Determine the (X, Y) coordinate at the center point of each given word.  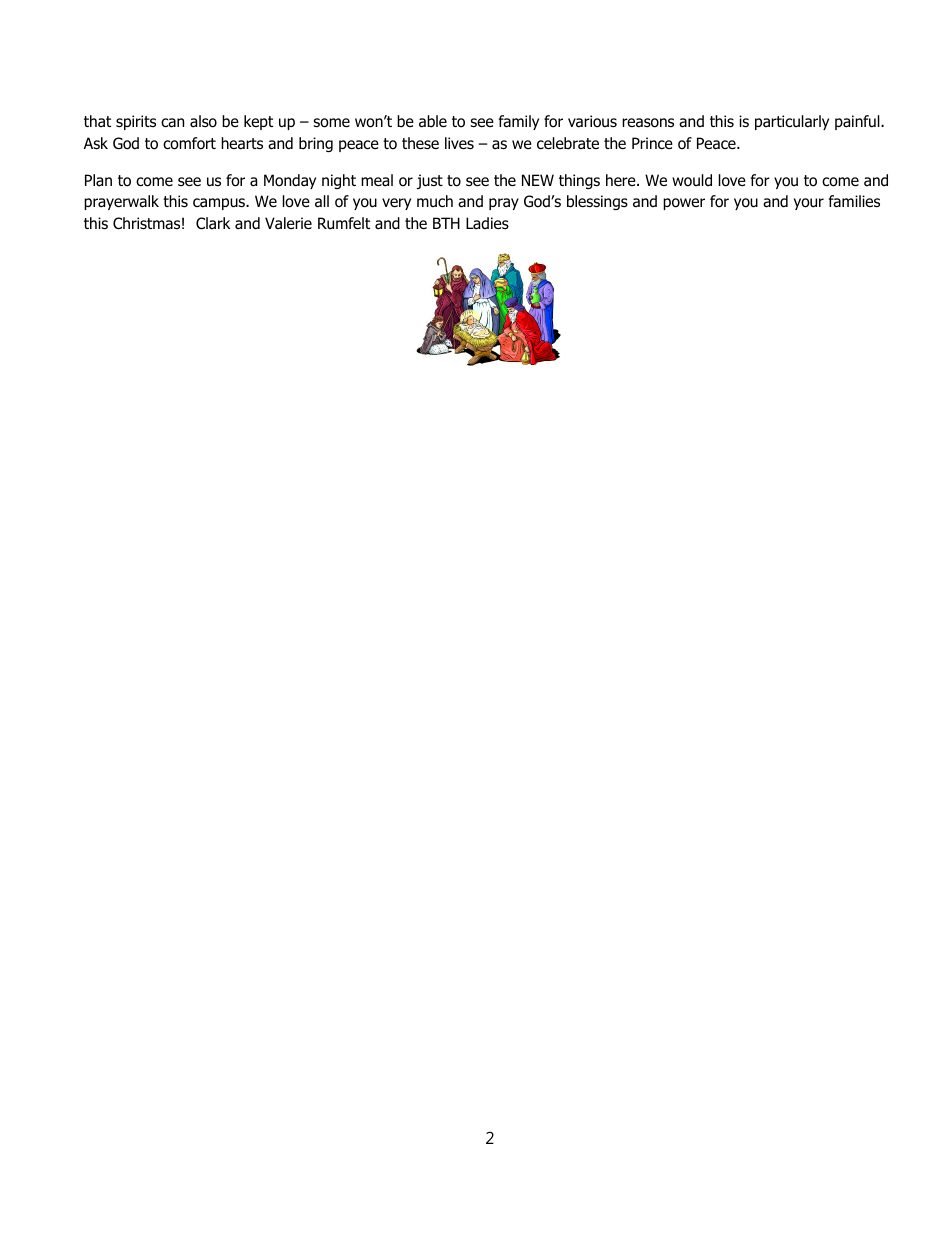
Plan (98, 180)
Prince (652, 143)
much (435, 201)
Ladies (487, 223)
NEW (538, 180)
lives (459, 143)
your (809, 204)
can (172, 123)
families (854, 201)
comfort (189, 143)
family (519, 122)
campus (220, 204)
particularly (792, 122)
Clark (213, 223)
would (692, 180)
